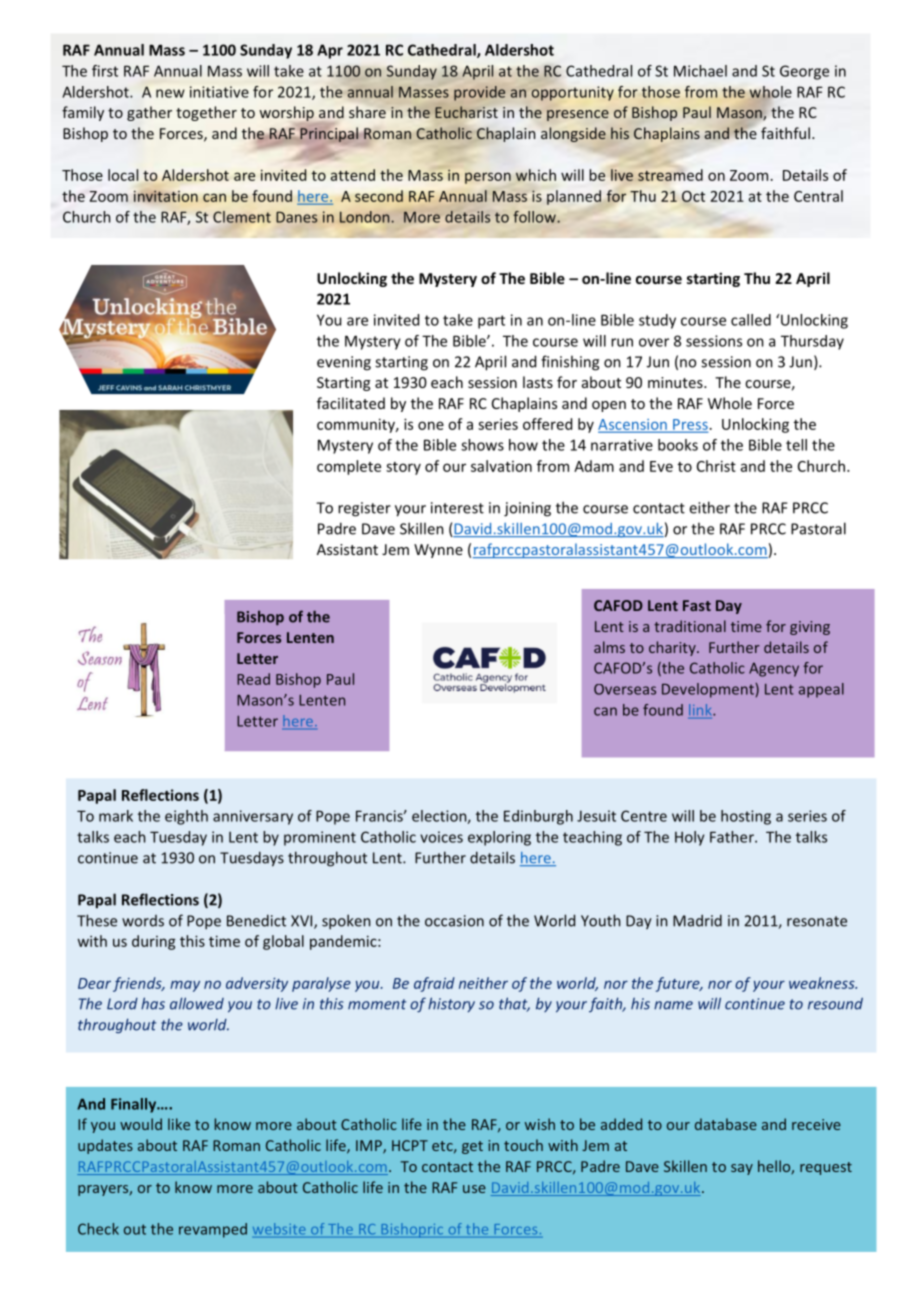  What do you see at coordinates (344, 363) in the page?
I see `evening` at bounding box center [344, 363].
